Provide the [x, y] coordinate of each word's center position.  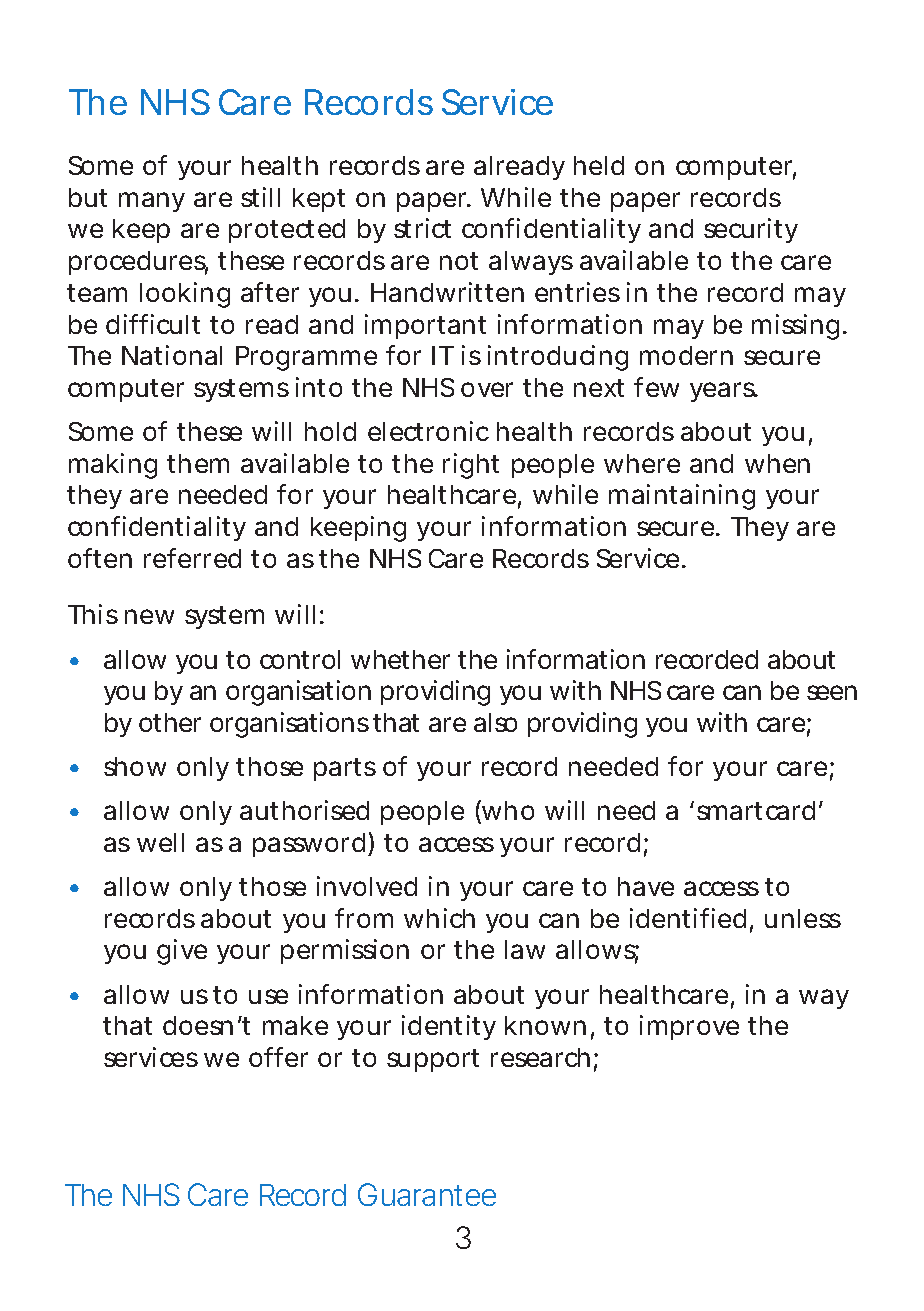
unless [803, 918]
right [471, 466]
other [170, 722]
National [172, 355]
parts [345, 769]
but [88, 197]
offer [278, 1057]
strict [422, 228]
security [750, 230]
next [599, 388]
